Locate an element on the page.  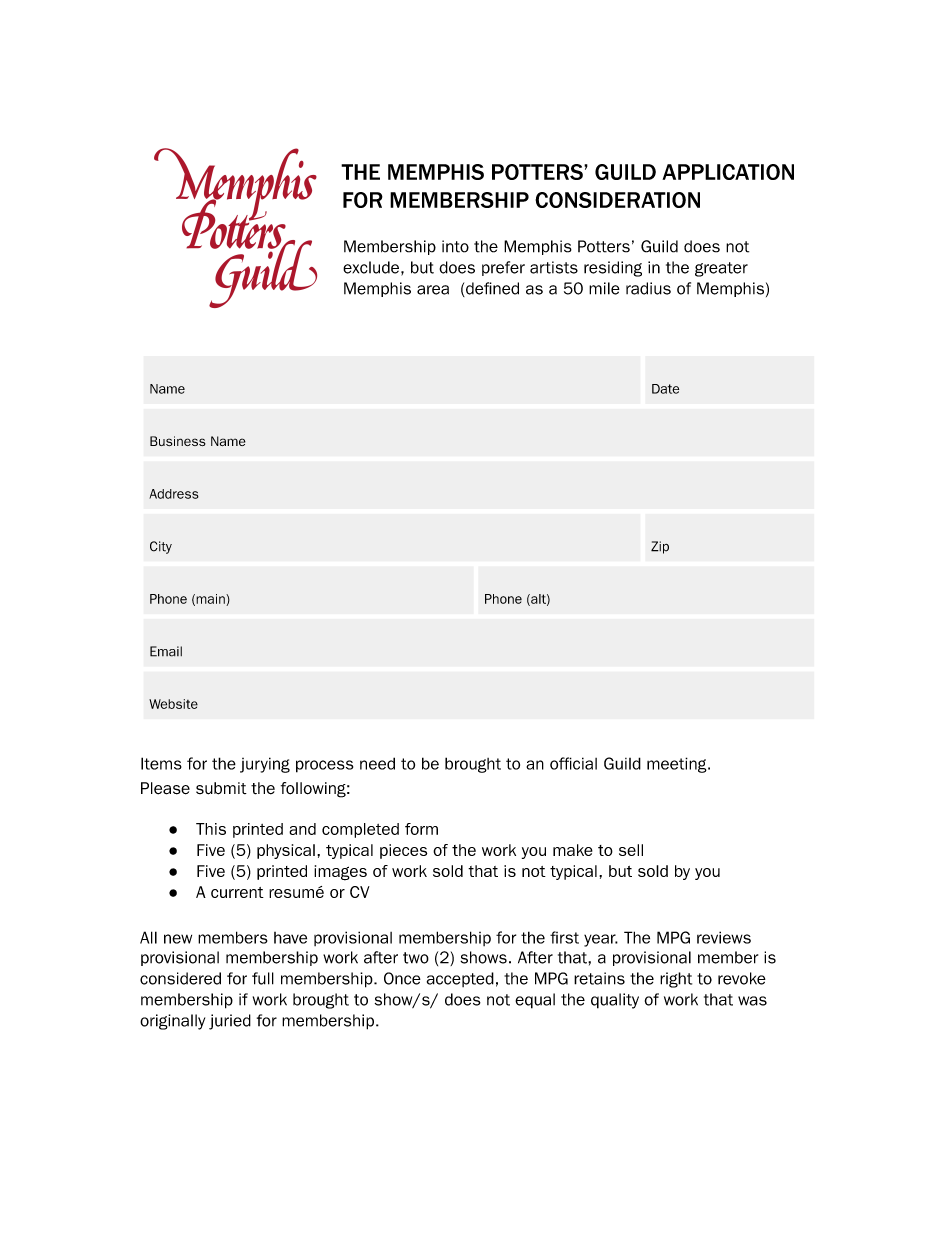
Date is located at coordinates (665, 389).
